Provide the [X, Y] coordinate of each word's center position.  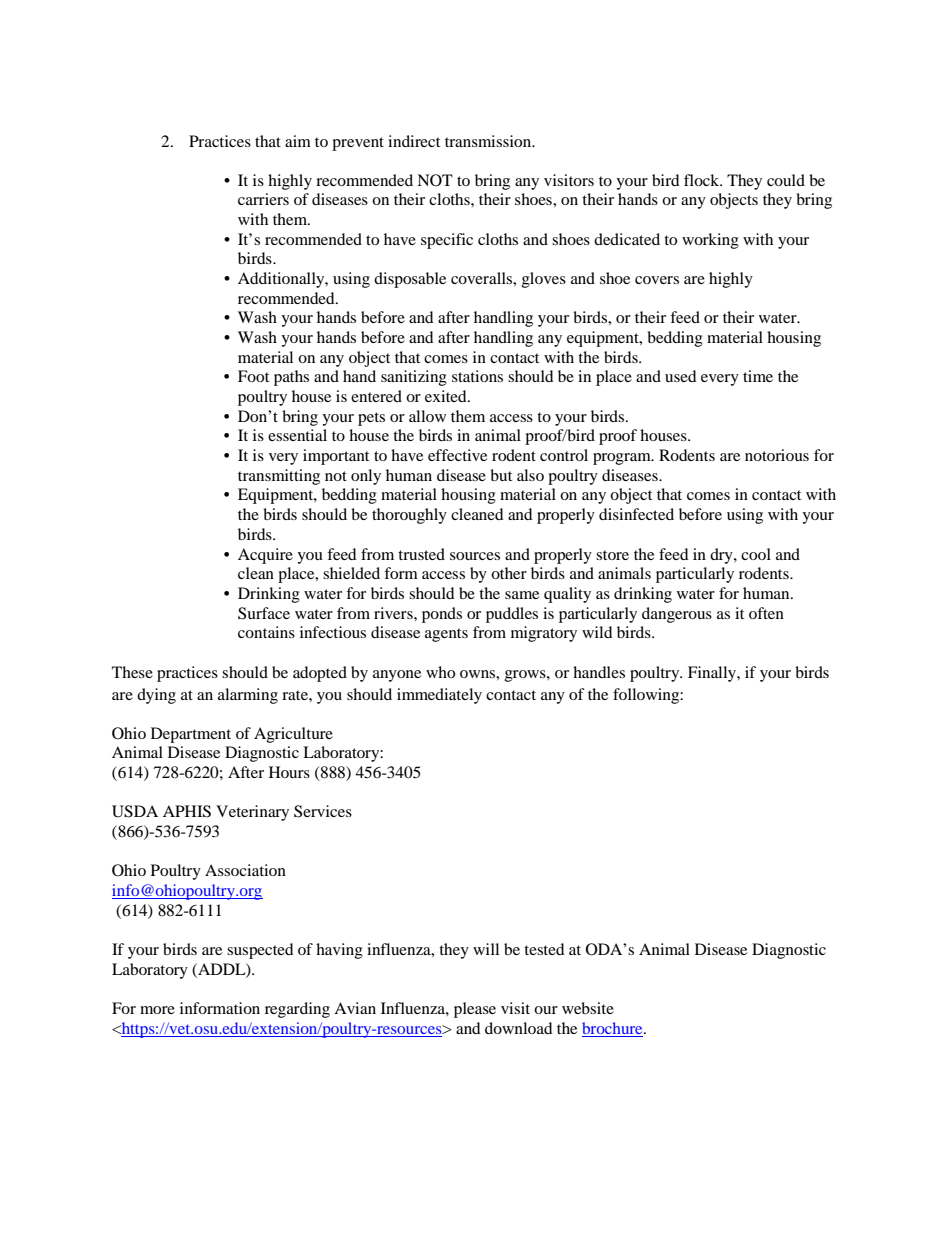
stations [477, 376]
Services [323, 811]
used [681, 376]
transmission [489, 141]
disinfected [636, 514]
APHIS [187, 811]
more [157, 1010]
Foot [253, 376]
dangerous [677, 615]
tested [544, 949]
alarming [248, 696]
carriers [263, 199]
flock [703, 180]
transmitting [279, 477]
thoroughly [409, 516]
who [440, 672]
